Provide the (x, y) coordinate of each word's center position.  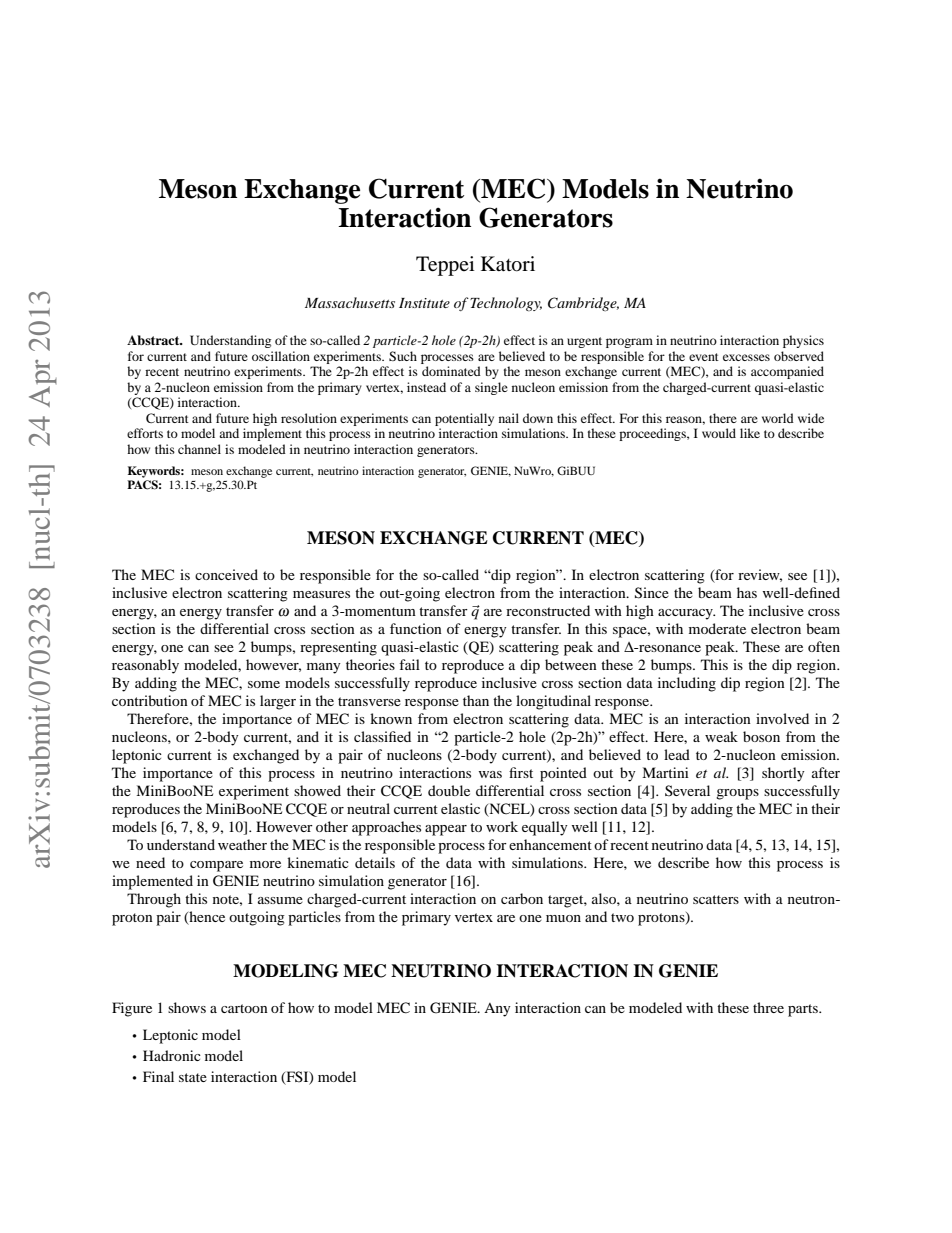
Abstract (154, 340)
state (193, 1077)
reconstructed (548, 610)
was (490, 774)
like (750, 433)
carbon (522, 898)
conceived (226, 574)
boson (761, 736)
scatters (716, 899)
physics (803, 341)
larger (278, 702)
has (747, 592)
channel (199, 449)
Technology (506, 304)
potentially (464, 419)
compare (216, 866)
